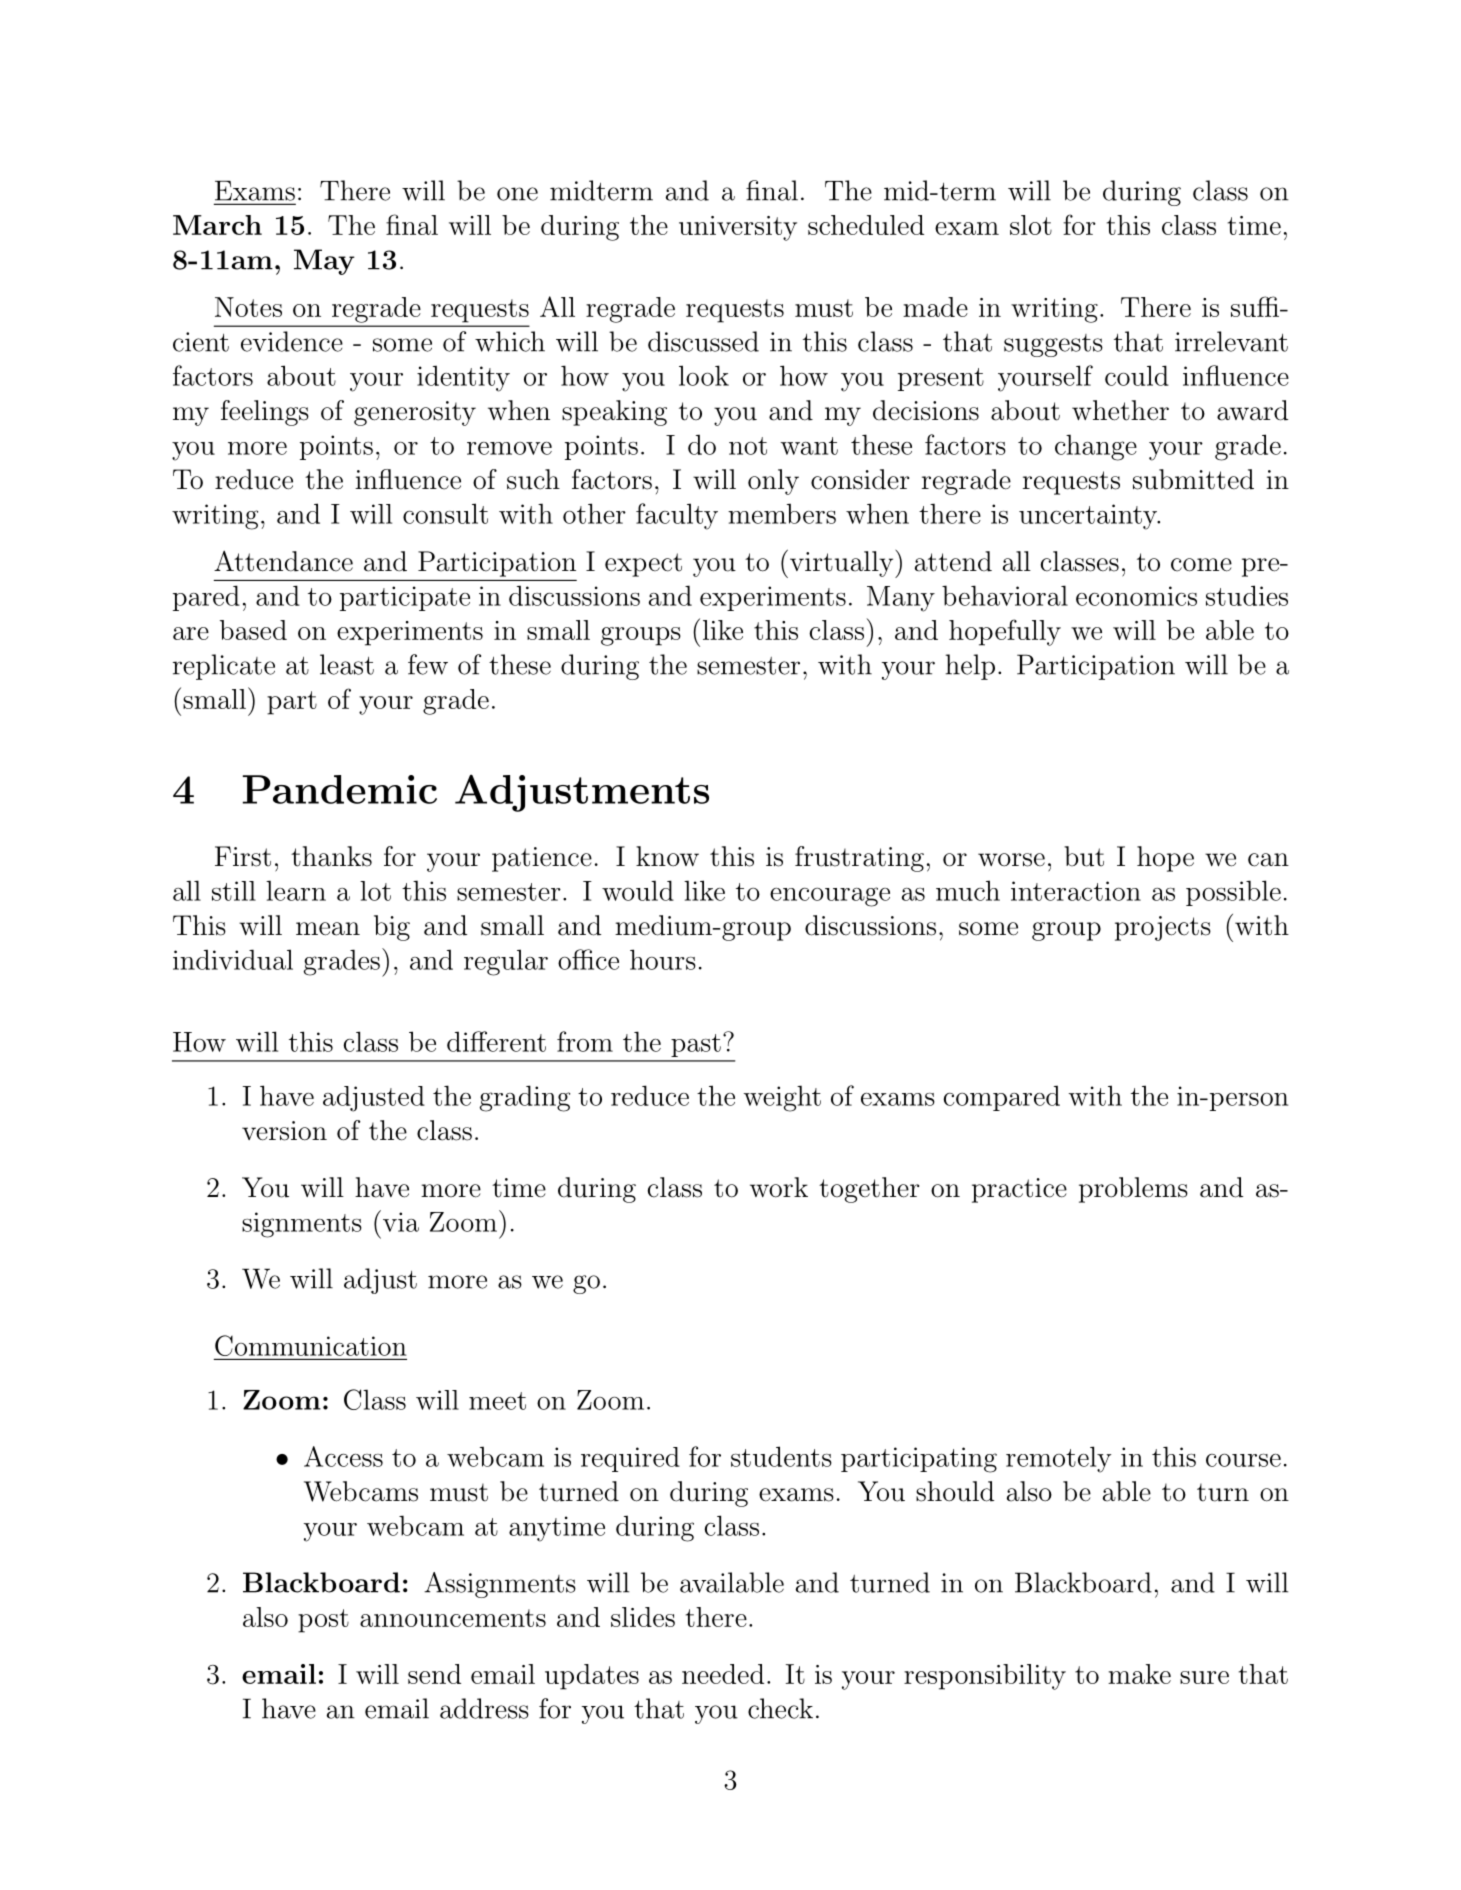 The height and width of the page is (1890, 1461). I want to click on make, so click(1139, 1674).
